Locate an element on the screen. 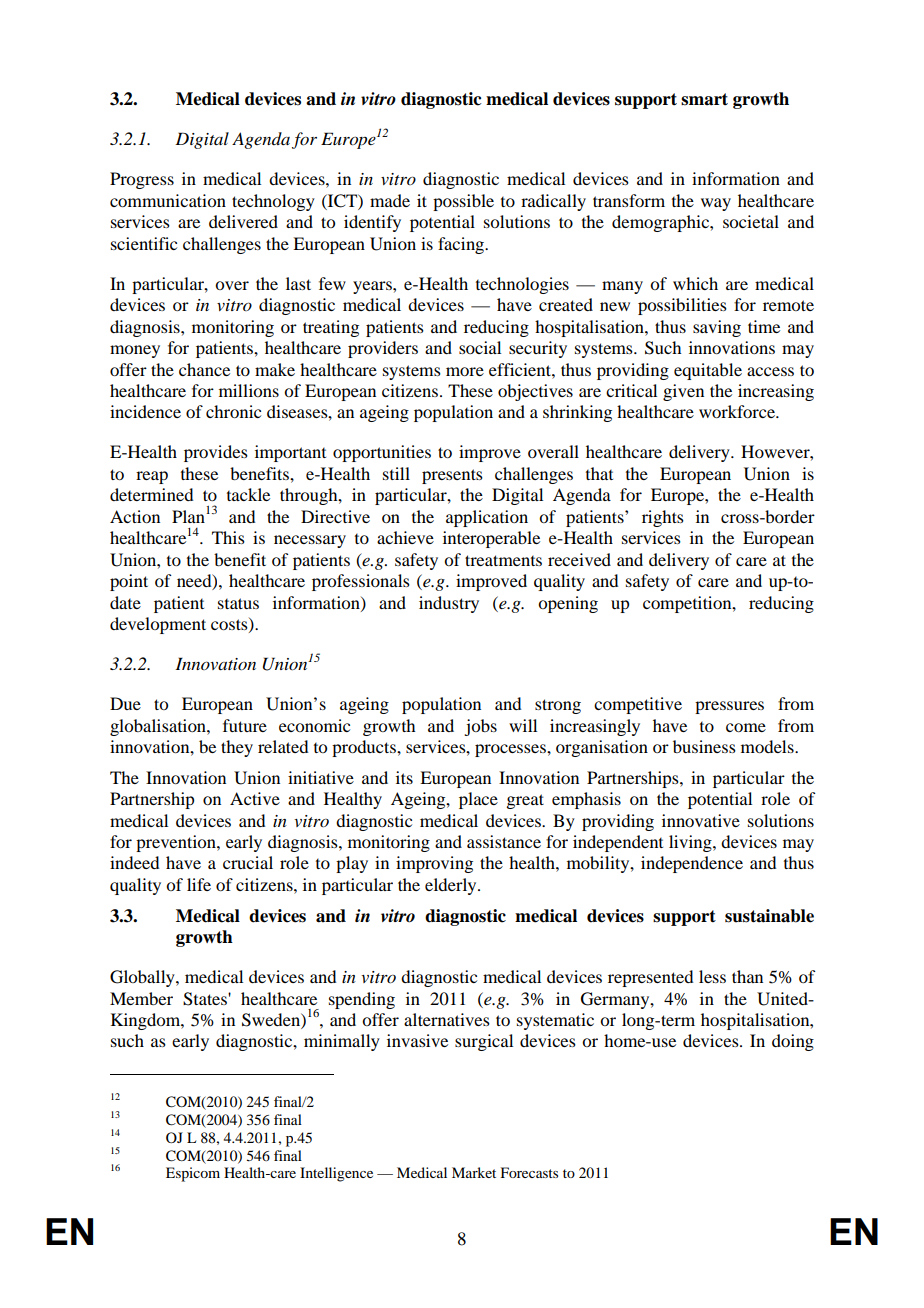 This screenshot has height=1308, width=924. Progress is located at coordinates (142, 180).
